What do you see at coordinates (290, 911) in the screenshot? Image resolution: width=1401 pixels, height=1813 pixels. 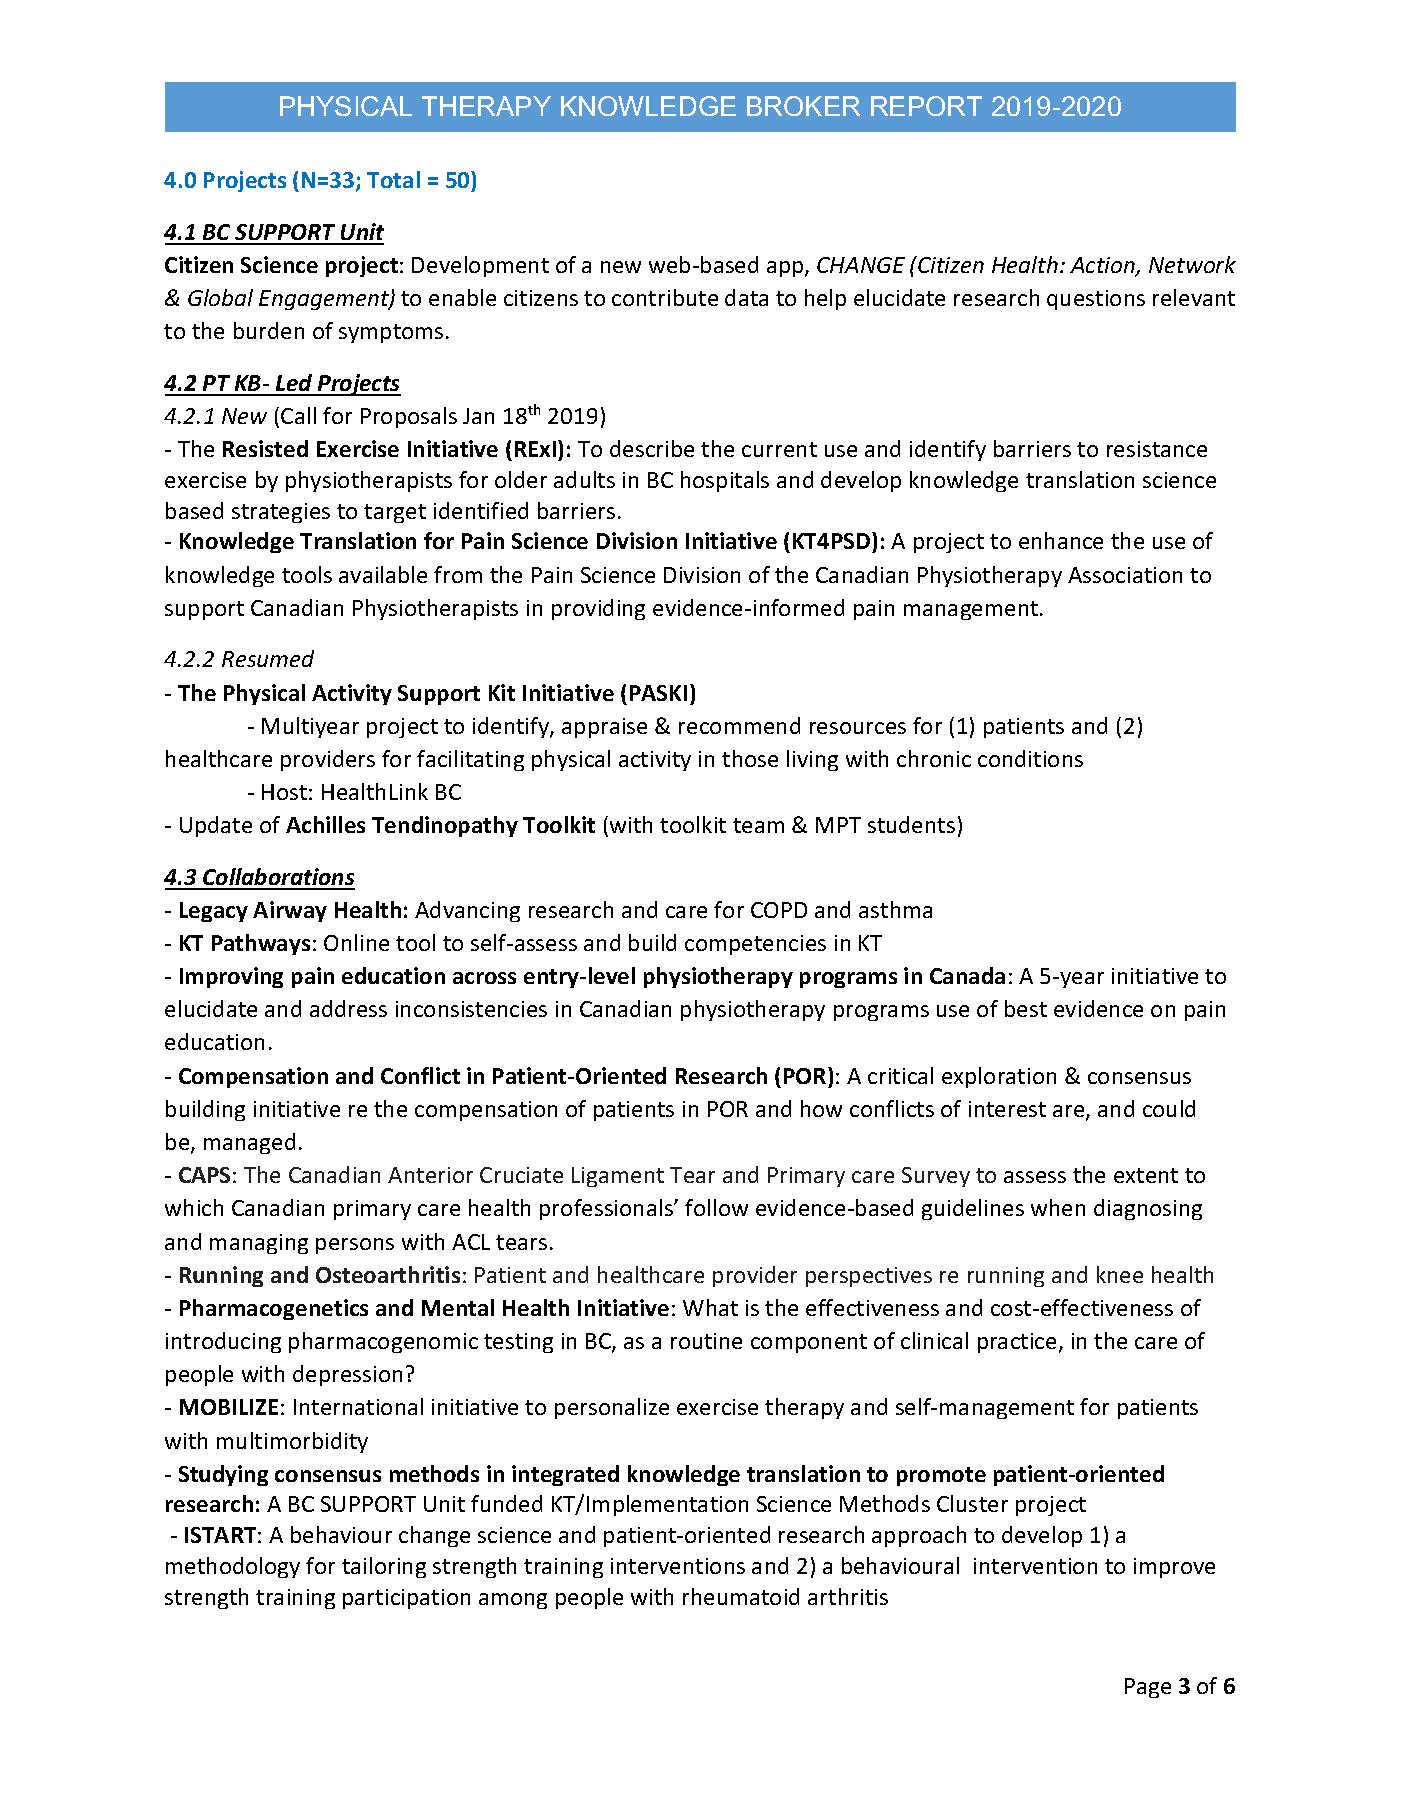 I see `Airway` at bounding box center [290, 911].
